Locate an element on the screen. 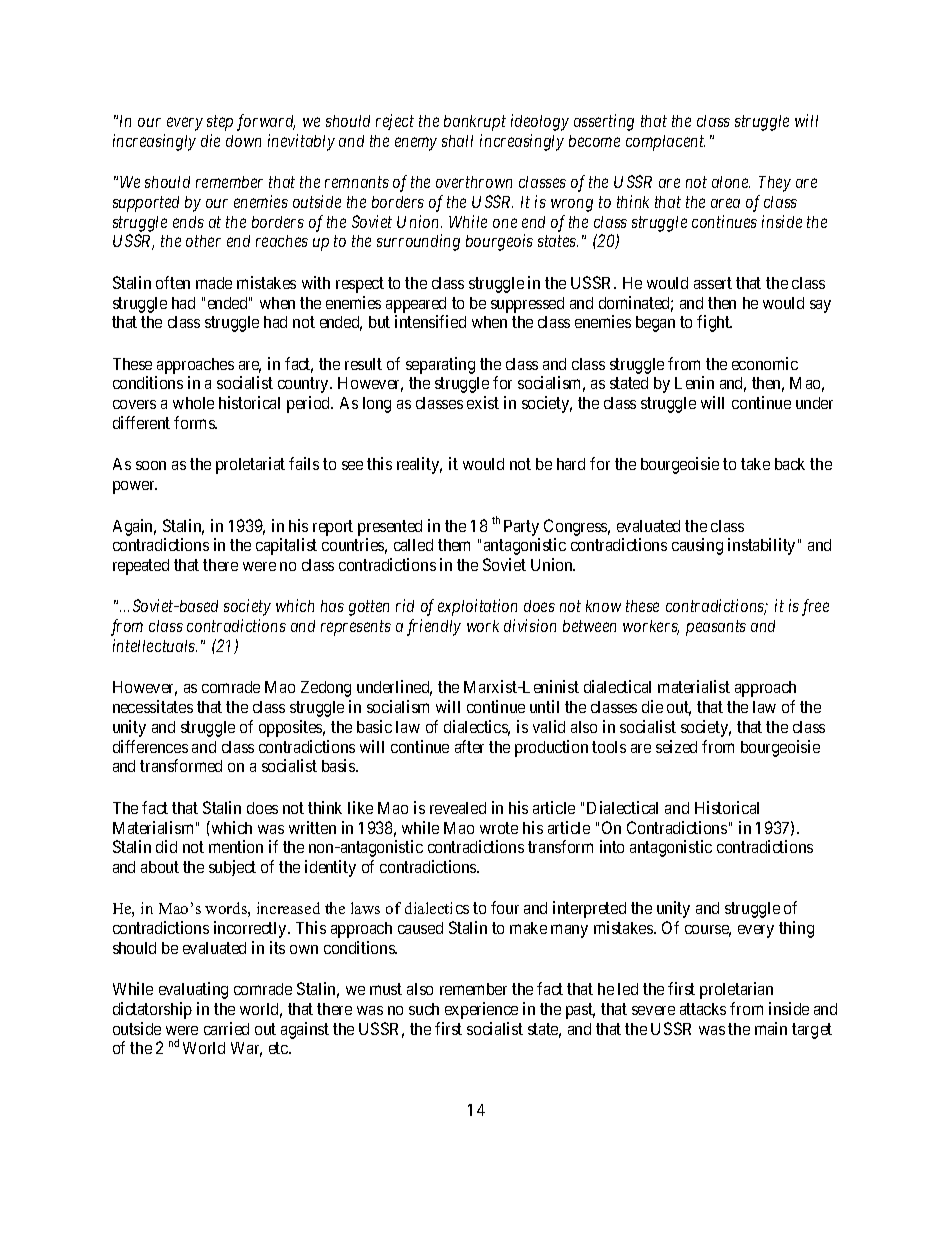 This screenshot has width=952, height=1233. down is located at coordinates (243, 141).
